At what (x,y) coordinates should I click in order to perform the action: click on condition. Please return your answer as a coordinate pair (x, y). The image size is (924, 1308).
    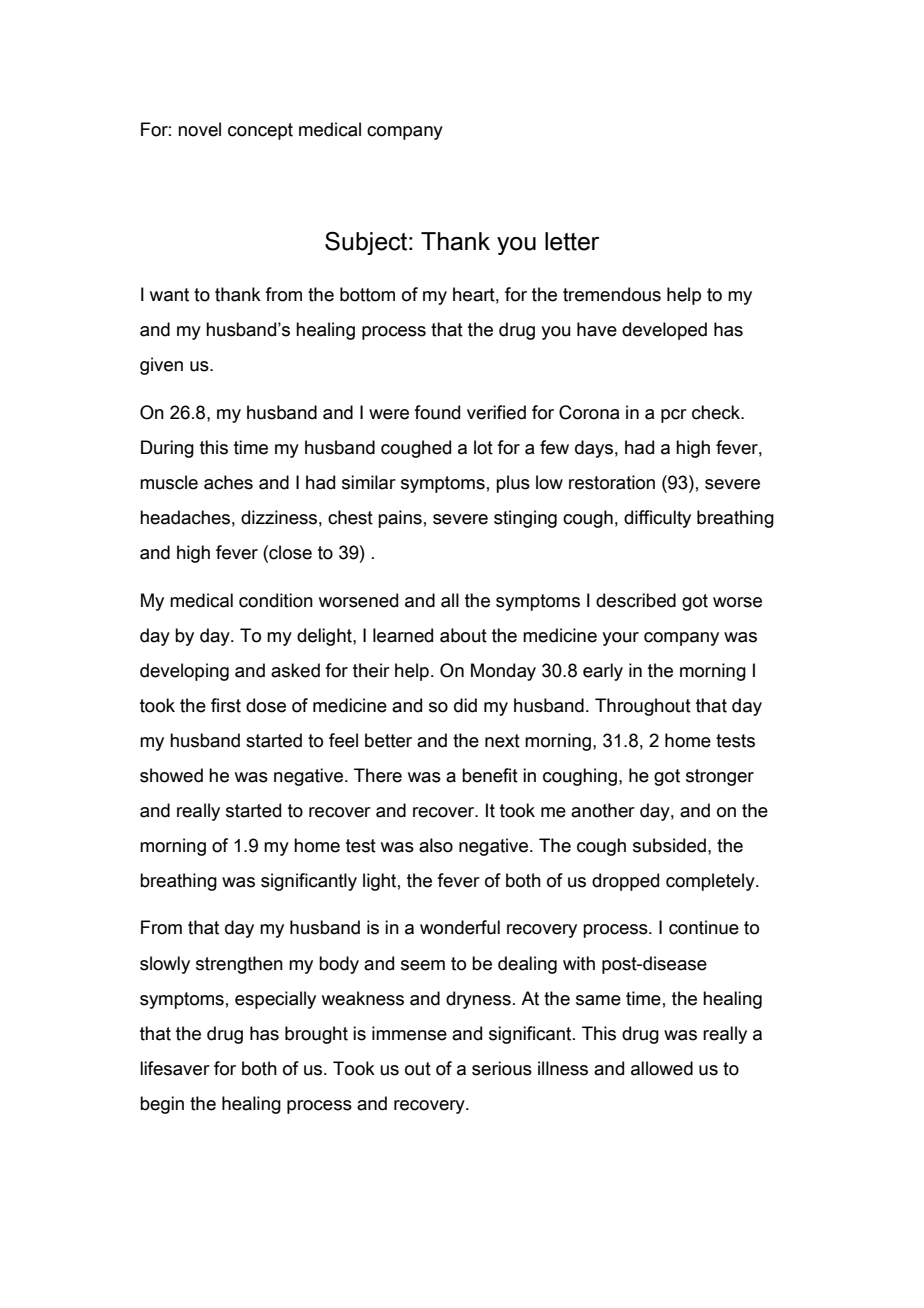
    Looking at the image, I should click on (276, 600).
